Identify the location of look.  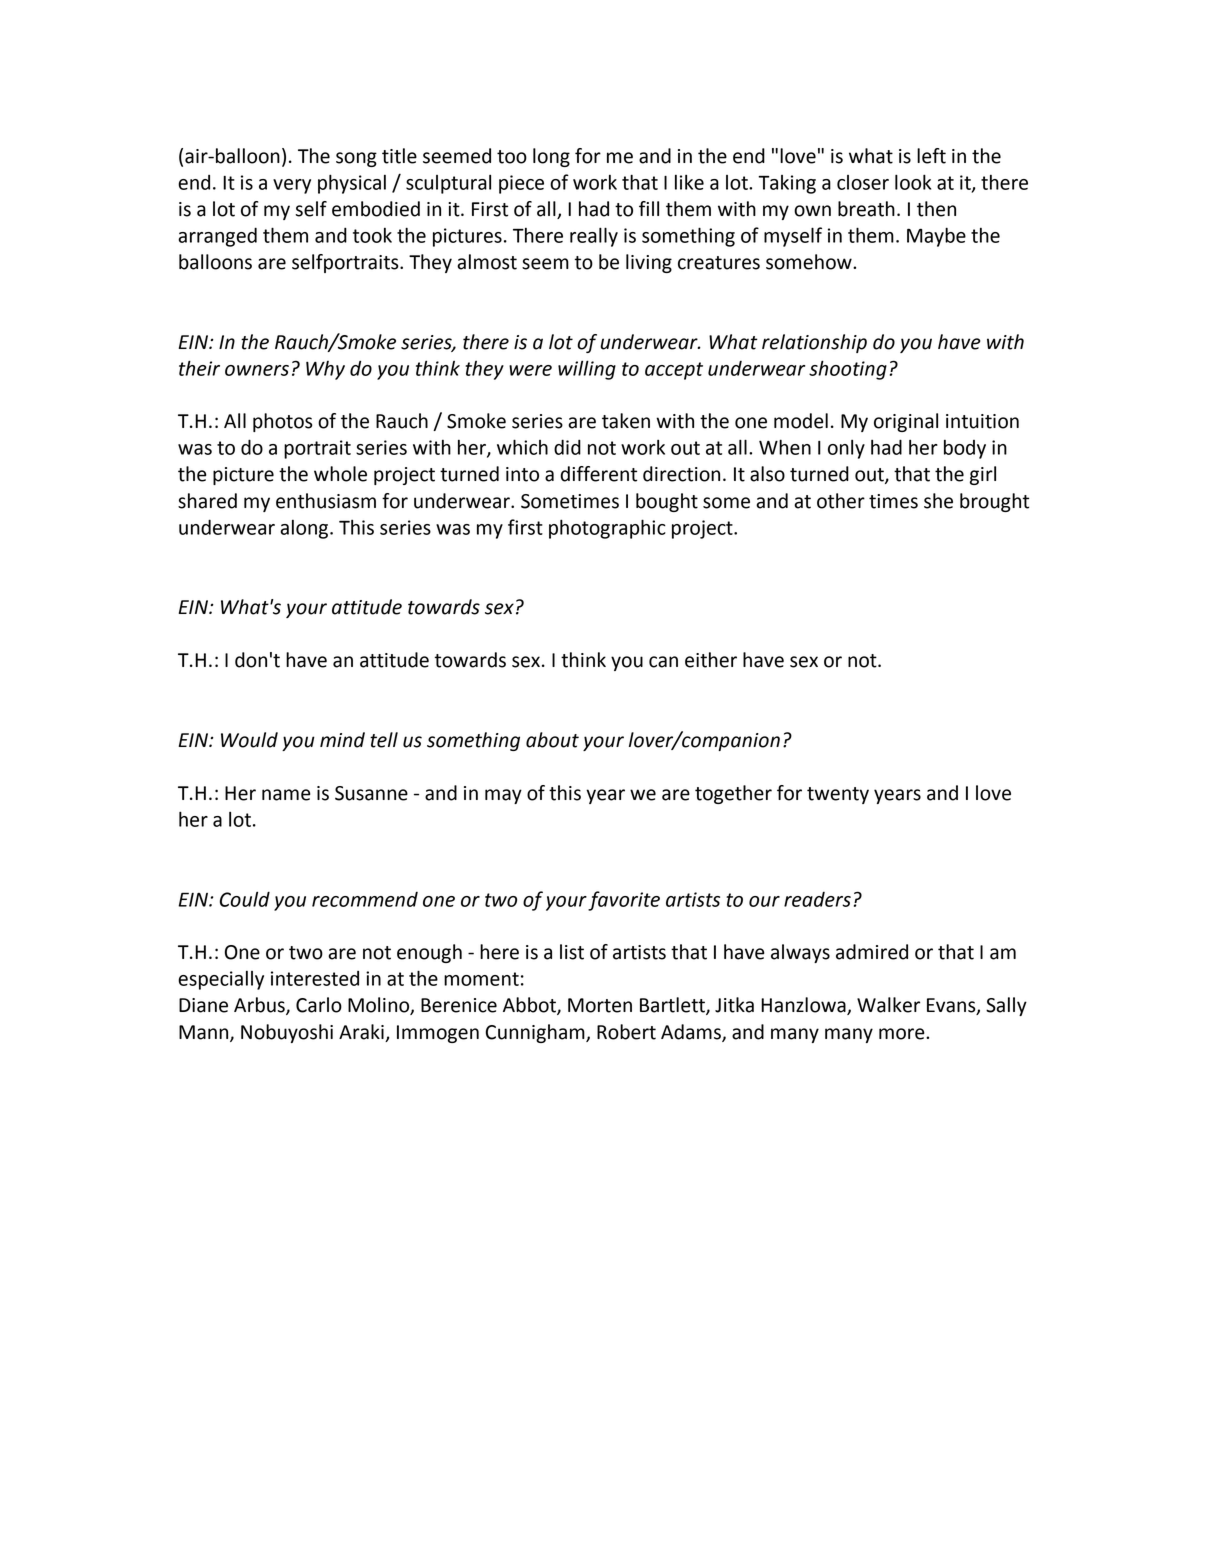
(913, 182).
